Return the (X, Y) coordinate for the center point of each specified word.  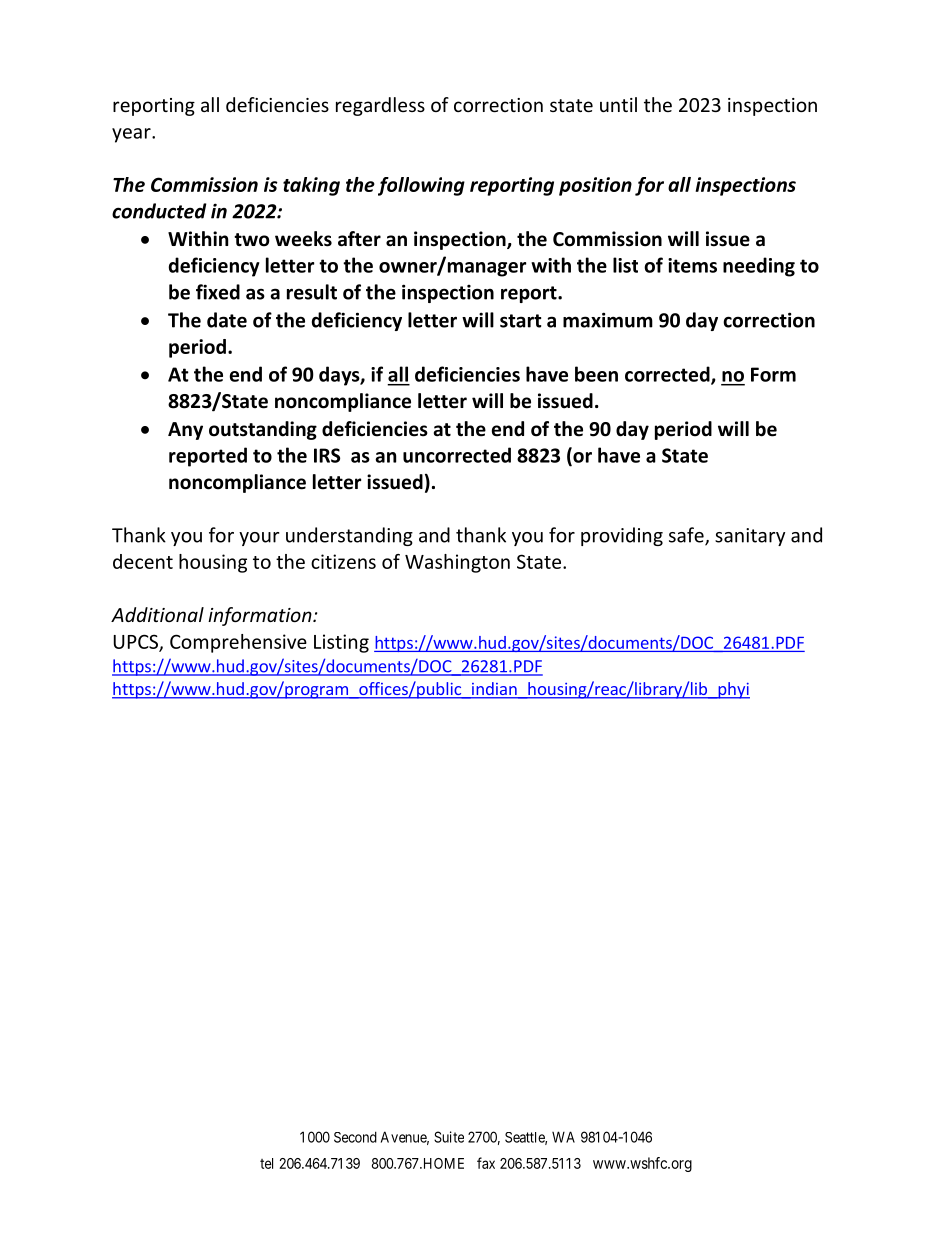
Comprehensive (238, 643)
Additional (157, 614)
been (596, 374)
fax (486, 1163)
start (520, 321)
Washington (457, 563)
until (618, 104)
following (421, 186)
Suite (449, 1137)
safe (687, 536)
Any (185, 431)
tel (266, 1163)
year (132, 135)
